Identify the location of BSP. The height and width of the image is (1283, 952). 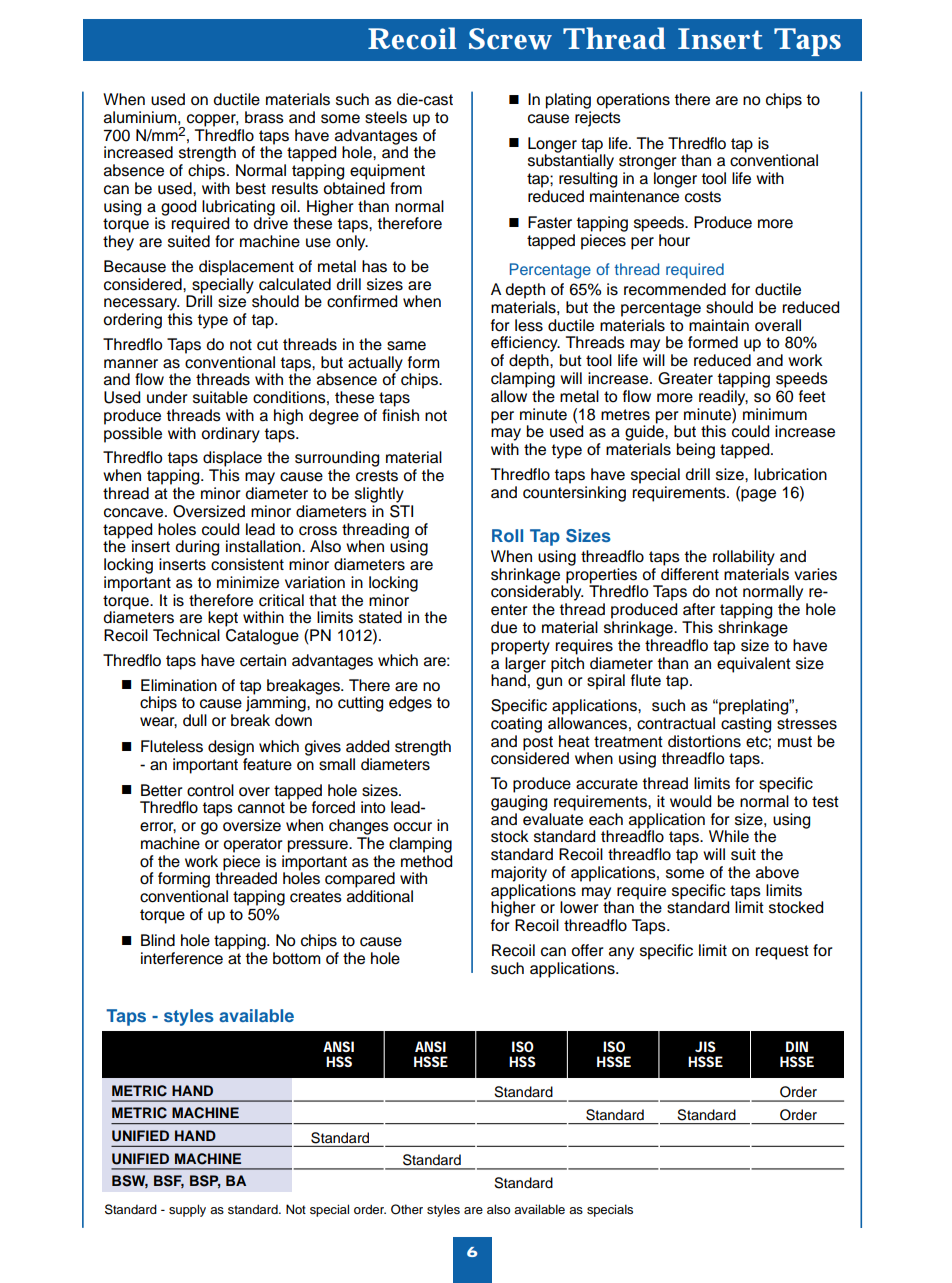
(205, 1182).
